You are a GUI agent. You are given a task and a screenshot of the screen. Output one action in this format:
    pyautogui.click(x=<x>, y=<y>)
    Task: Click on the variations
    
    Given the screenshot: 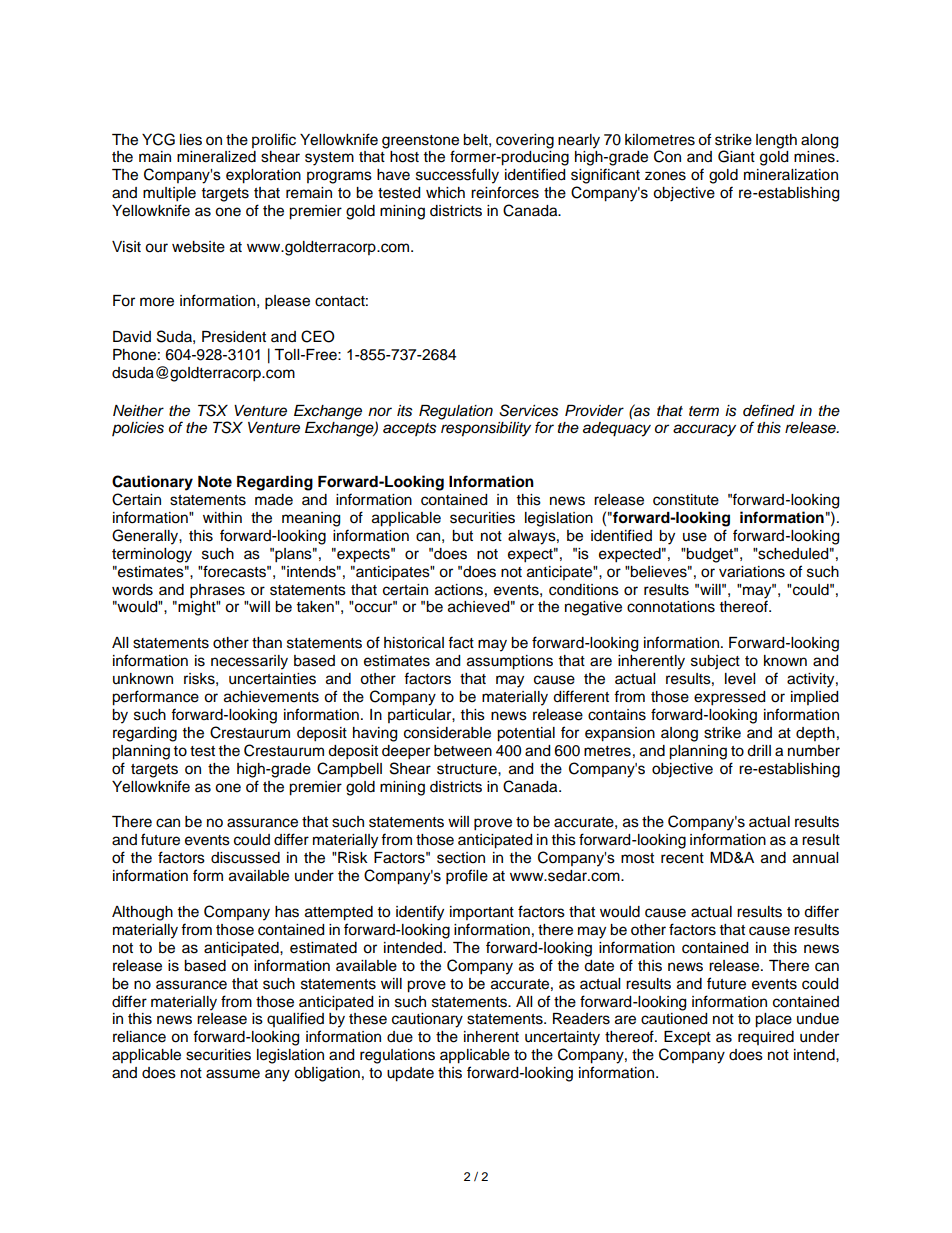 What is the action you would take?
    pyautogui.click(x=752, y=572)
